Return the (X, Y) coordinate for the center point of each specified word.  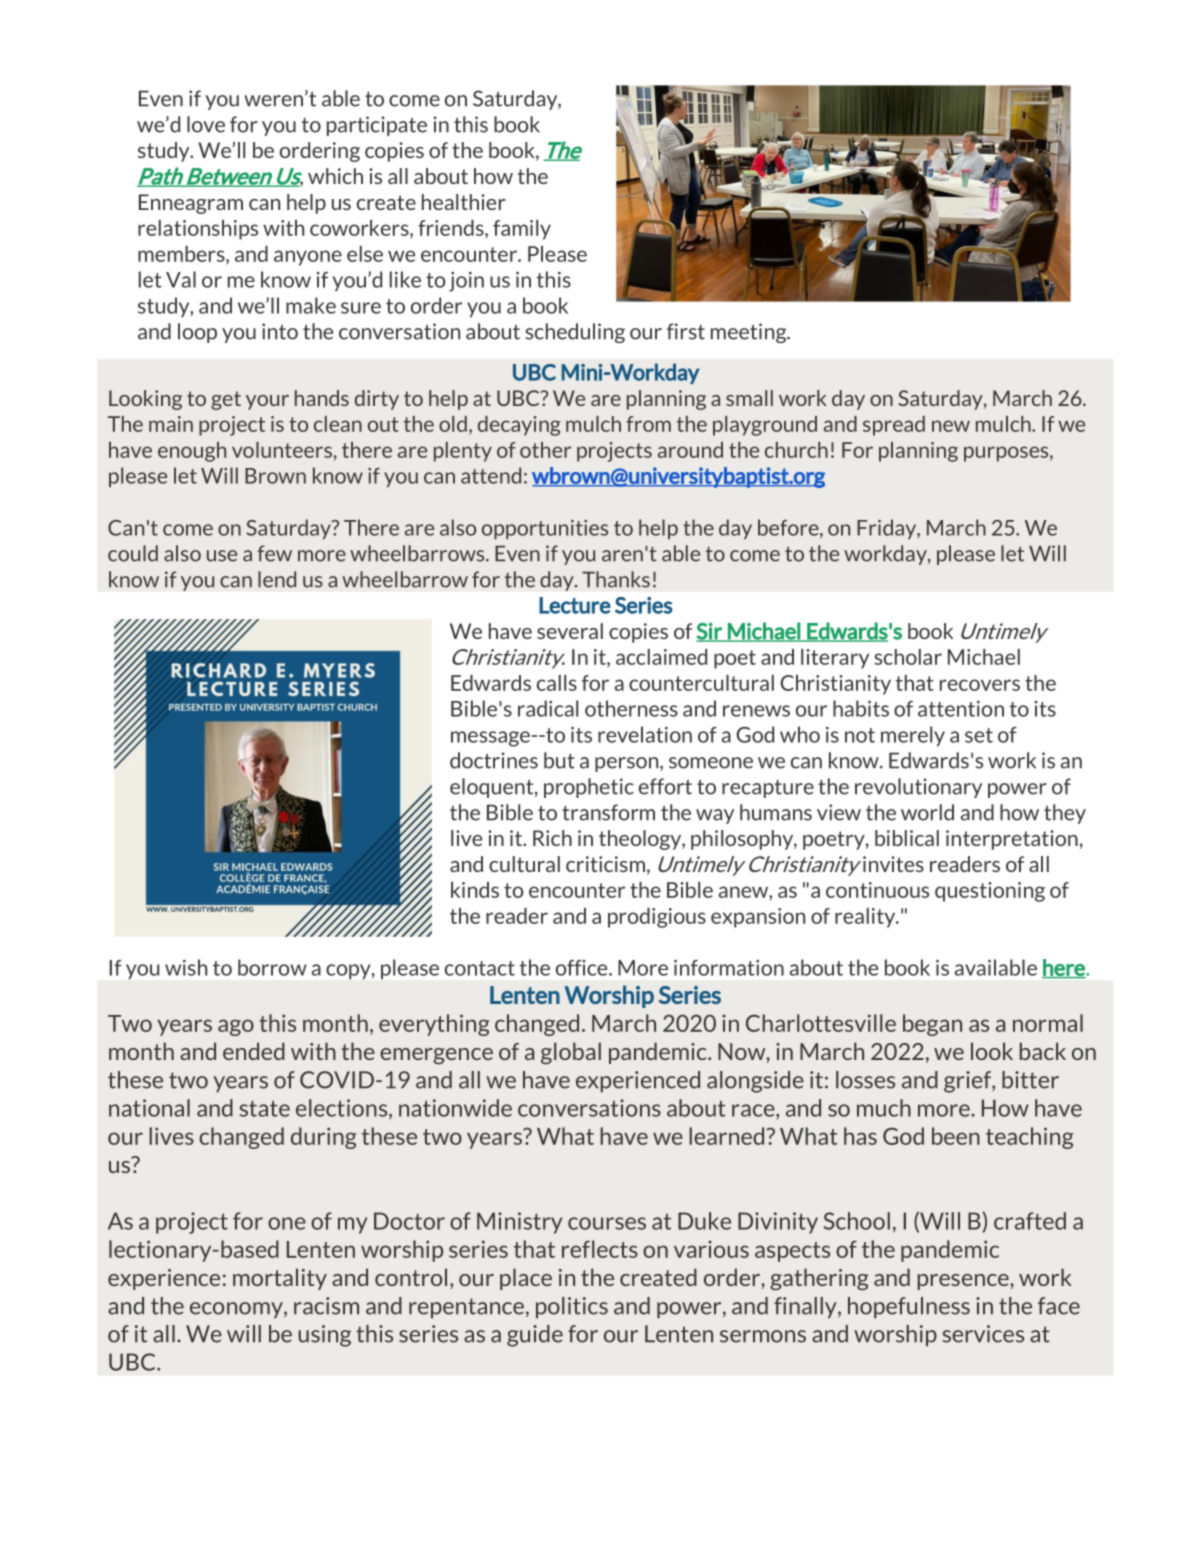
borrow (272, 967)
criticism (605, 864)
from (648, 424)
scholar (908, 657)
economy (237, 1310)
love (206, 124)
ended (254, 1051)
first (686, 331)
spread (894, 426)
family (522, 230)
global (571, 1053)
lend (277, 579)
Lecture (575, 605)
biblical (907, 838)
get (226, 400)
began (932, 1025)
